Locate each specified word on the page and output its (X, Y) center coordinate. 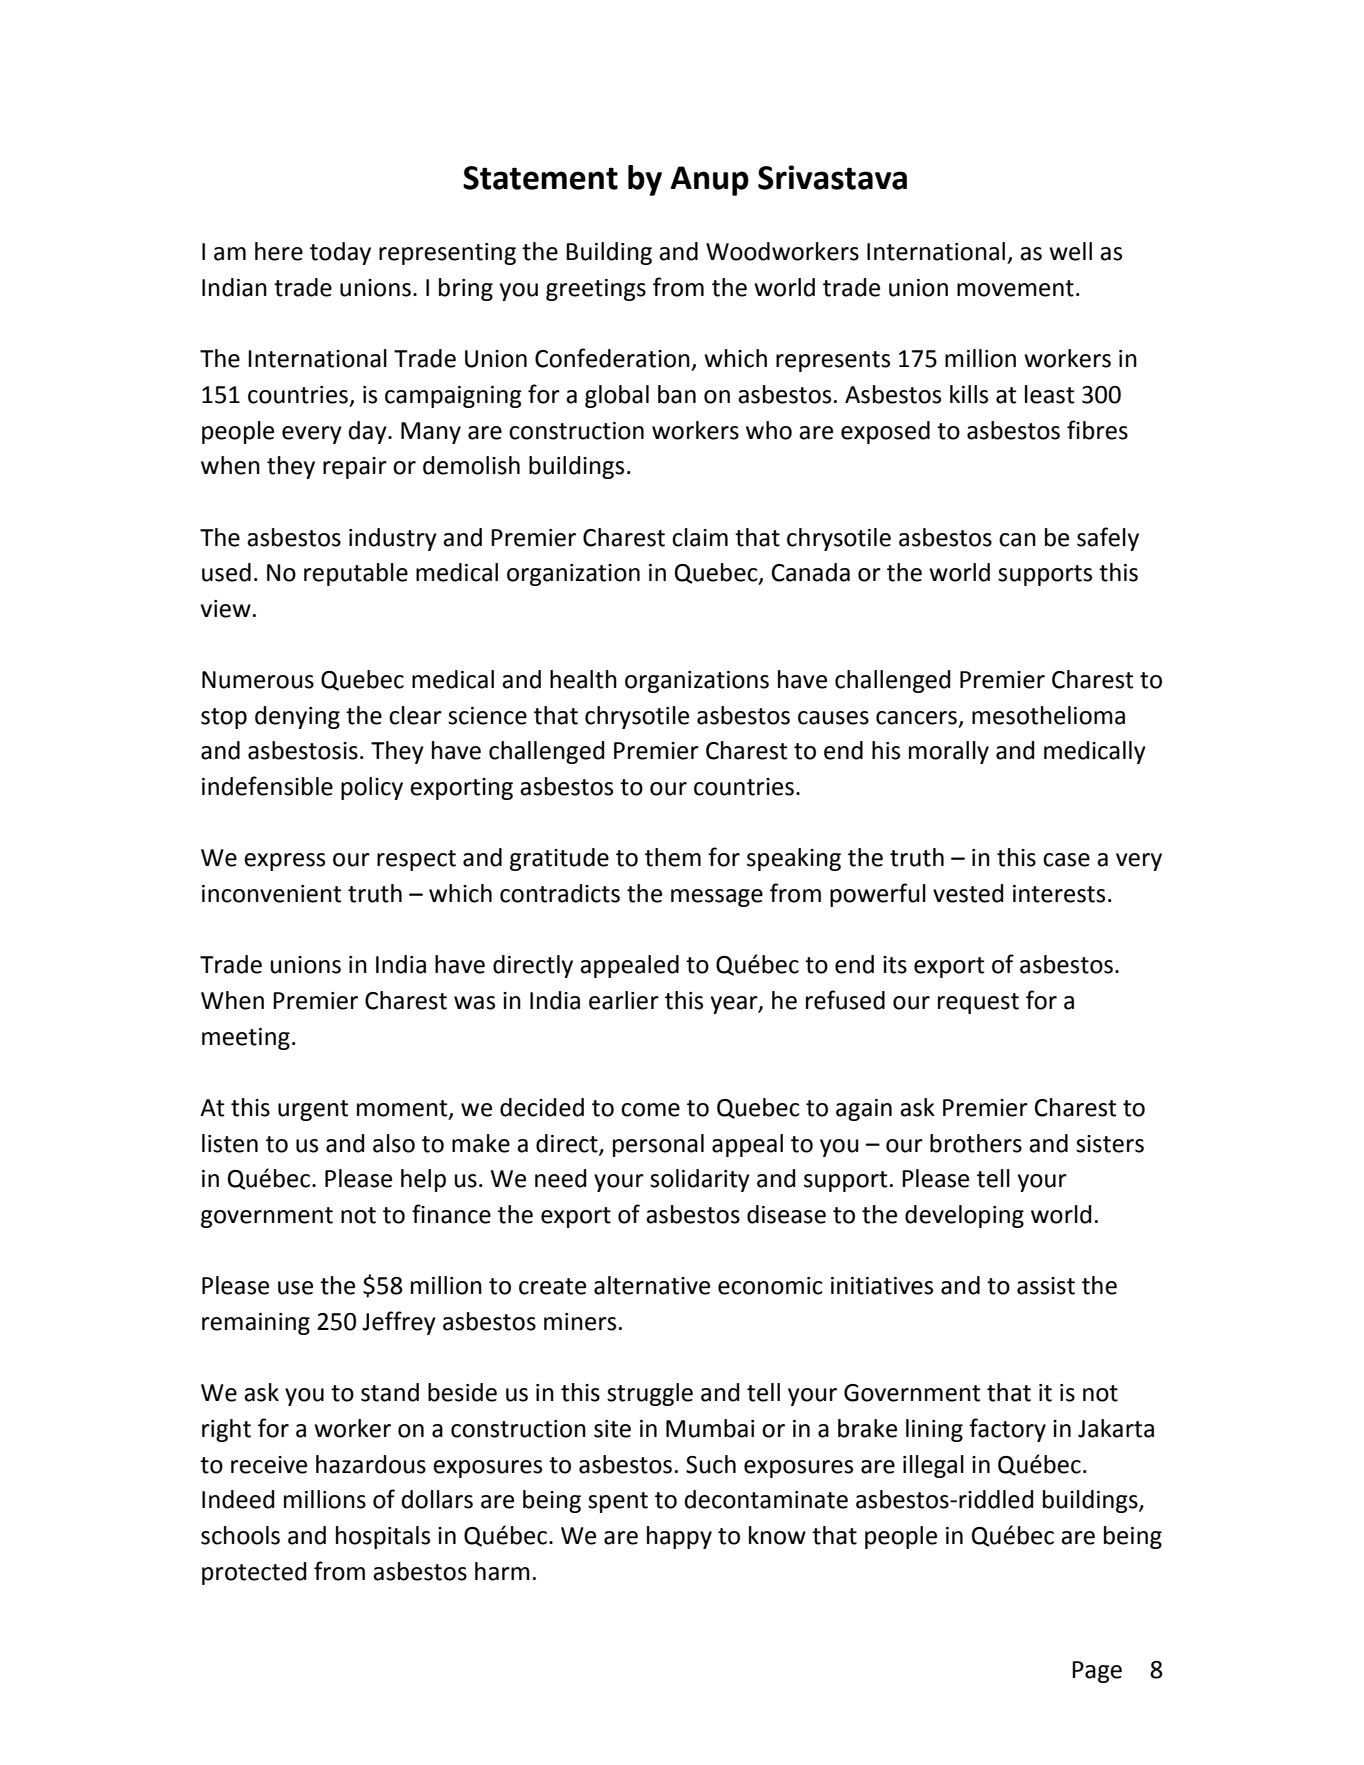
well (1070, 251)
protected (254, 1573)
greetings (596, 290)
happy (679, 1537)
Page (1097, 1672)
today (340, 253)
